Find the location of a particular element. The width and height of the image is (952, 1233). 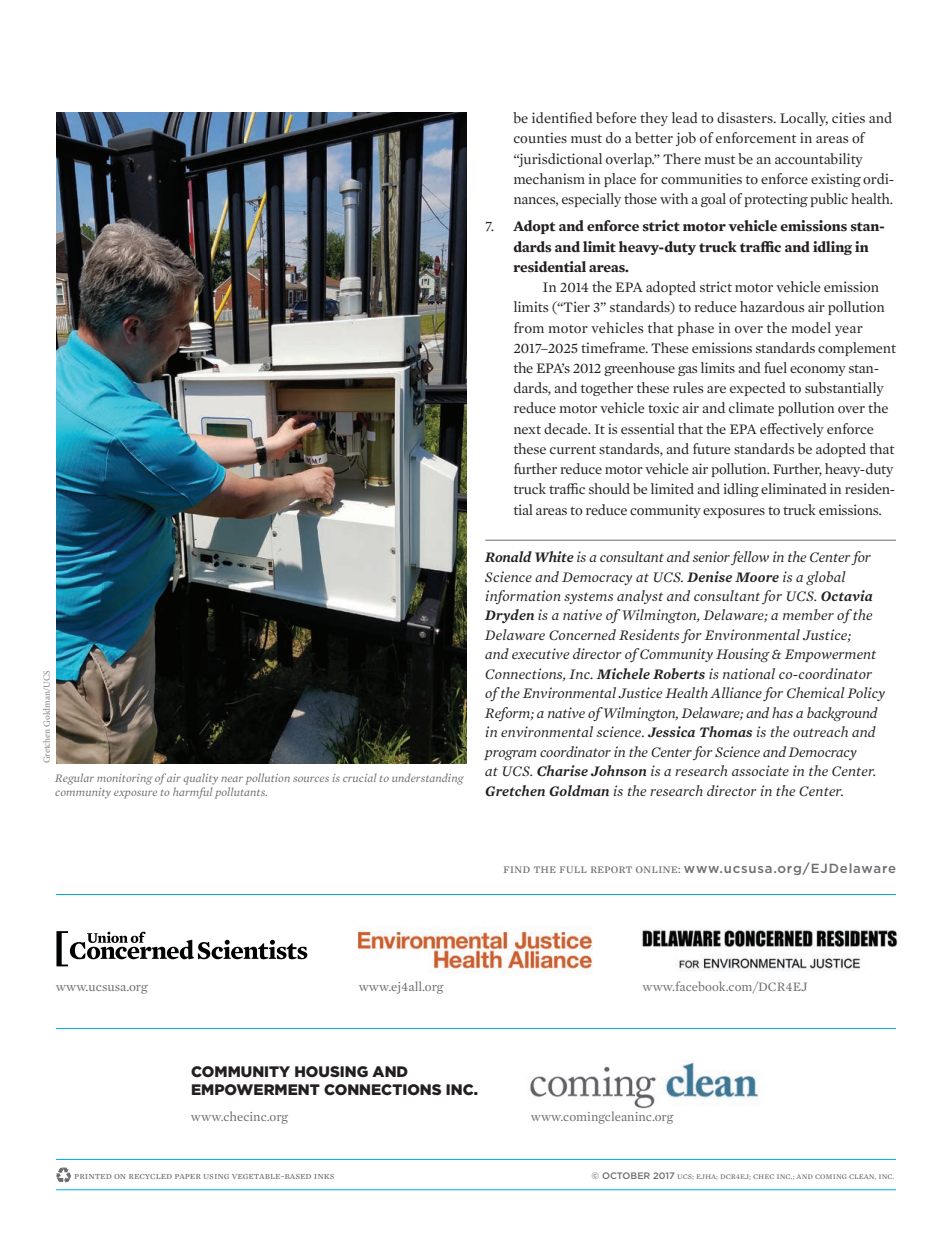

inks is located at coordinates (324, 1176).
